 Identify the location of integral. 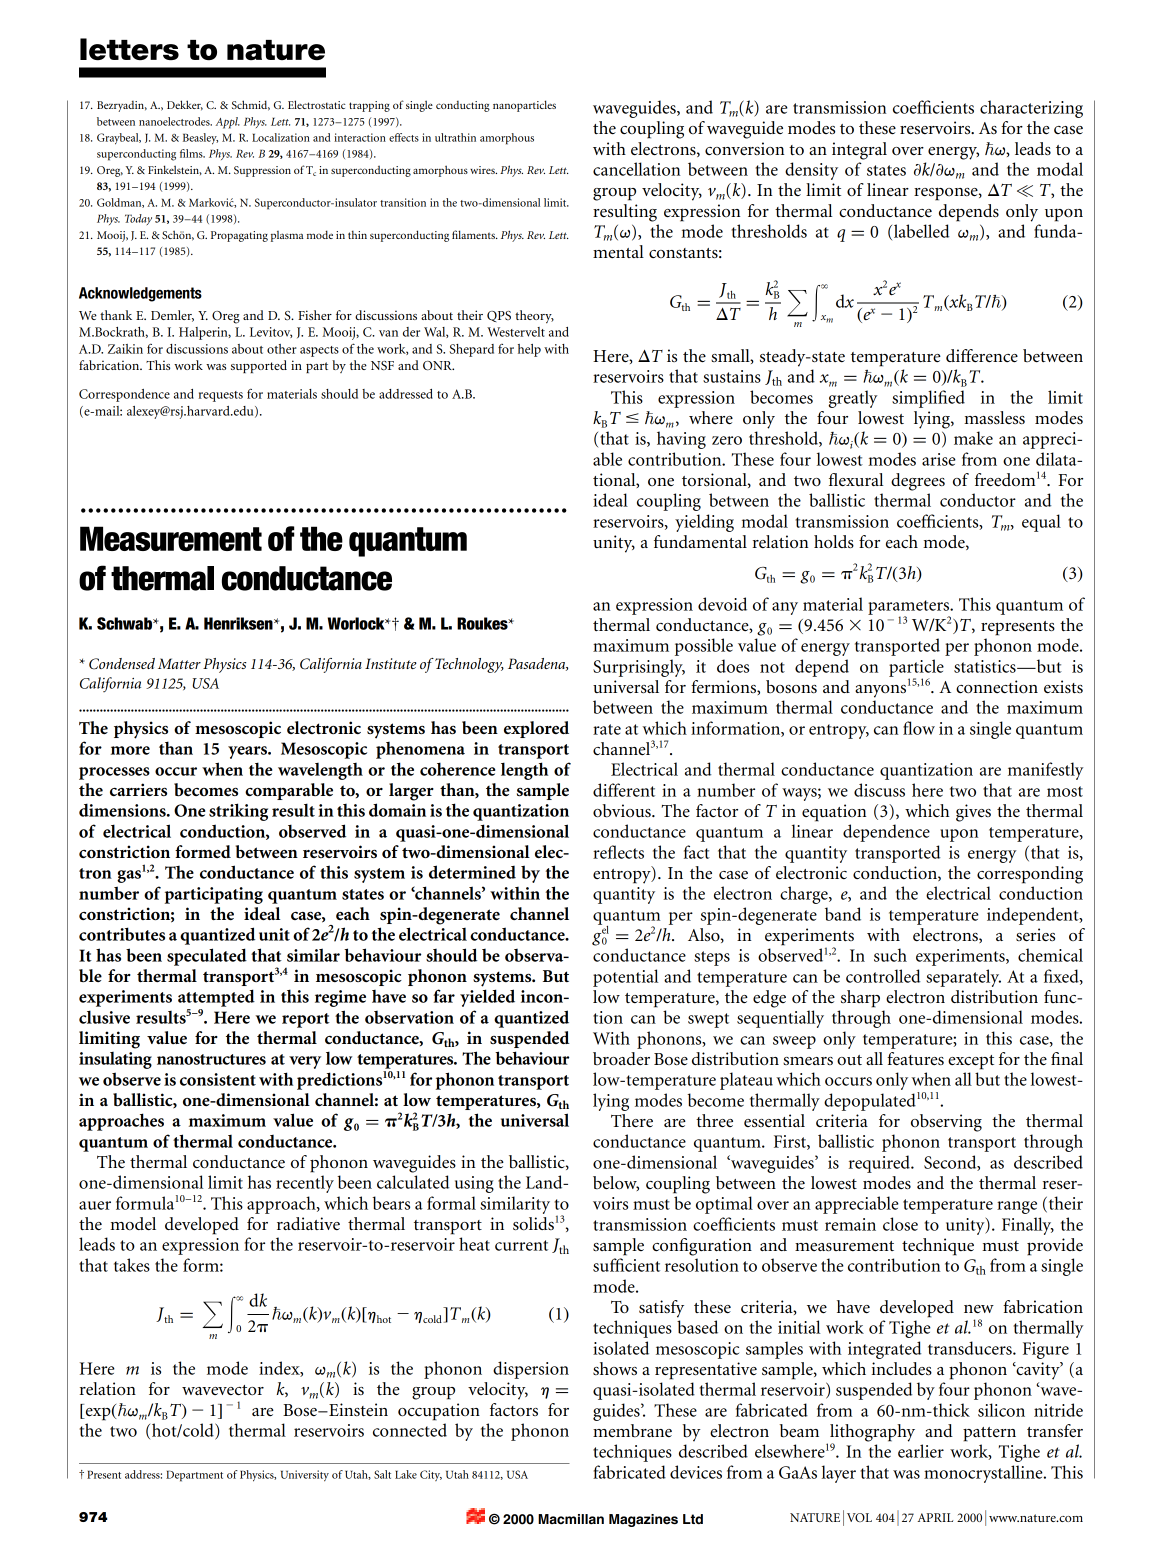
(859, 151).
